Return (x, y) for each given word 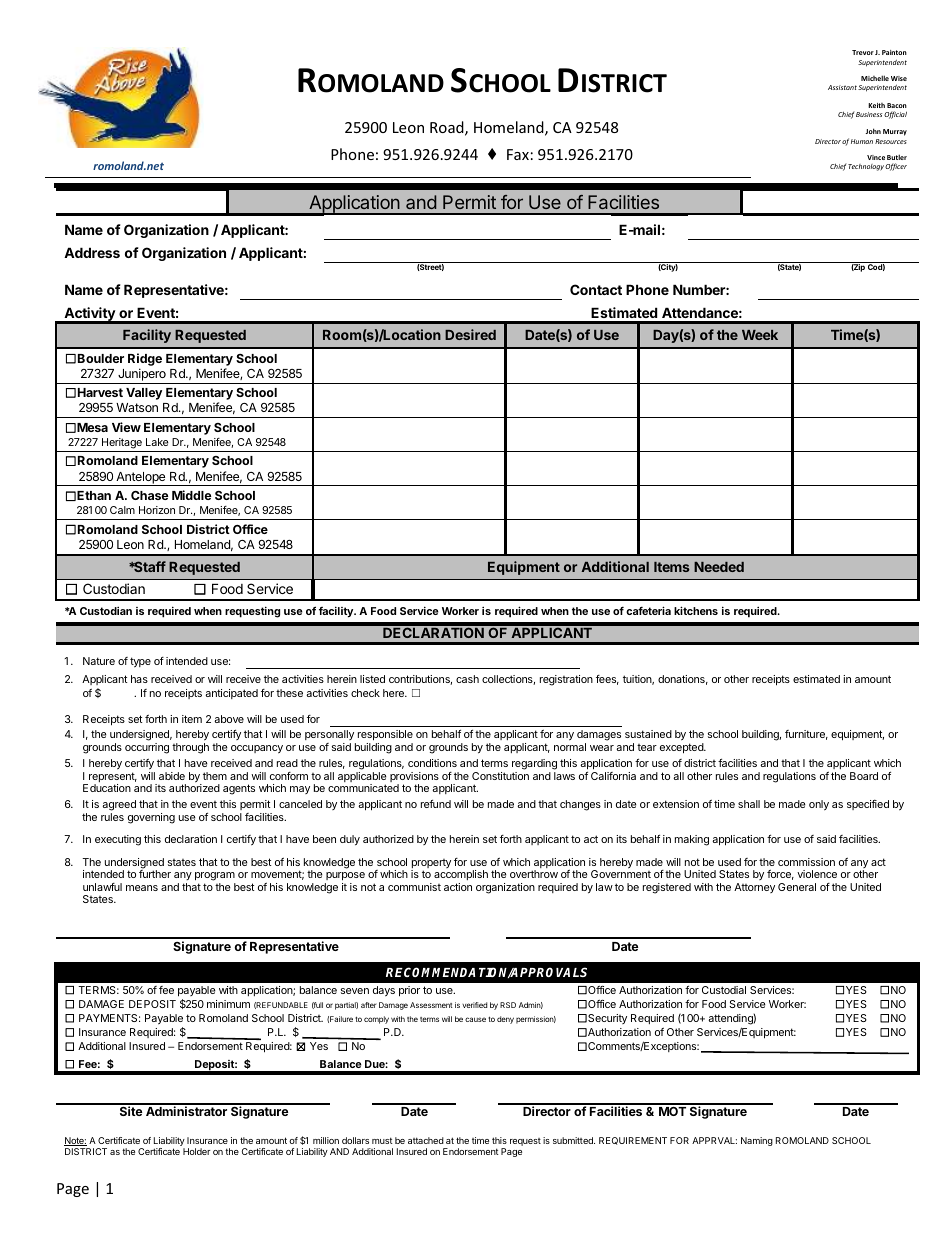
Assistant (842, 87)
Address (92, 252)
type (140, 662)
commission (806, 862)
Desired (470, 334)
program (215, 878)
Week (760, 335)
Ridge (145, 359)
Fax (518, 154)
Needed (719, 567)
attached (426, 1140)
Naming (757, 1141)
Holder (197, 1151)
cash (467, 679)
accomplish (461, 877)
